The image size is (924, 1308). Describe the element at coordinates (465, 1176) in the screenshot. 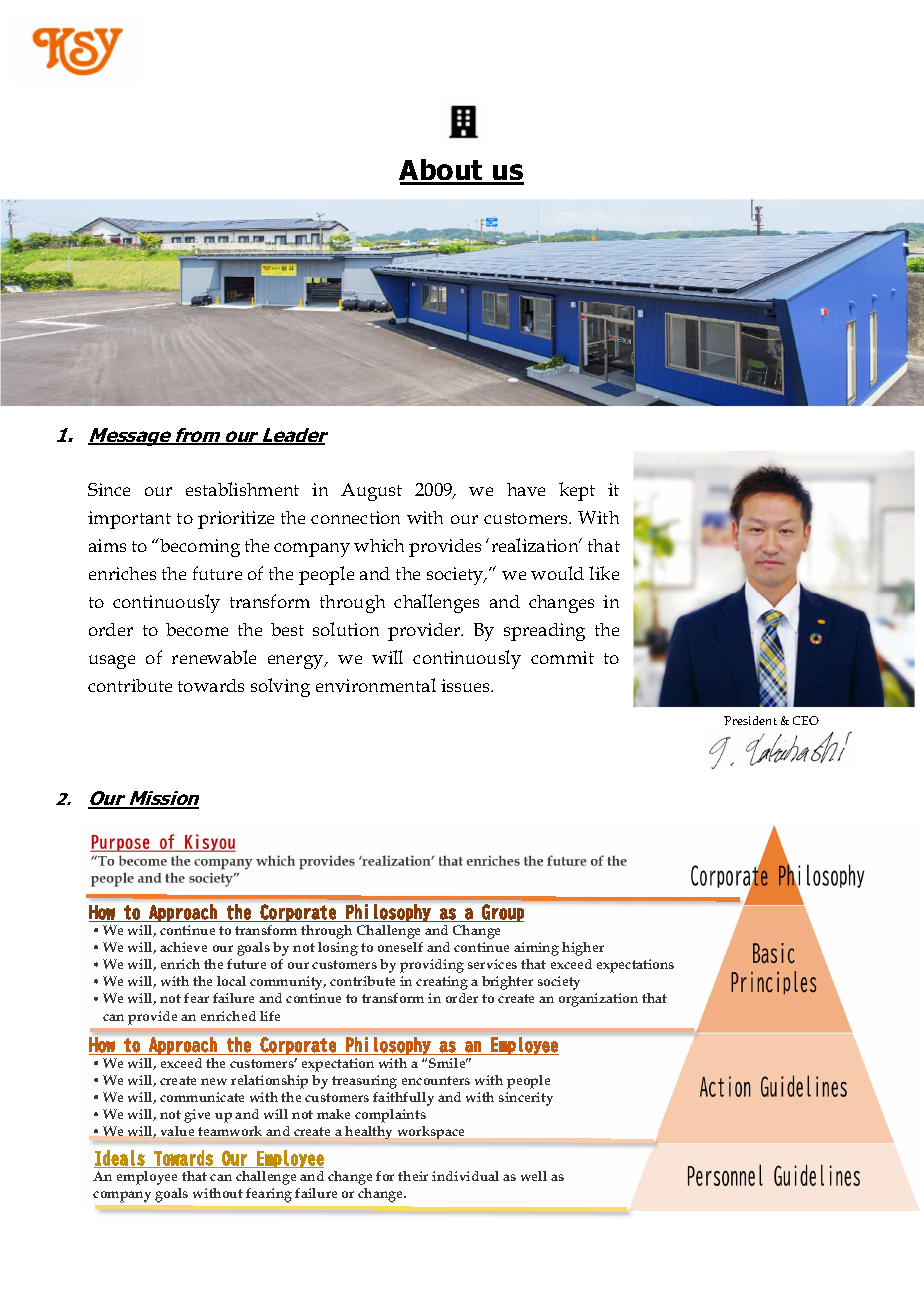

I see `individual` at that location.
